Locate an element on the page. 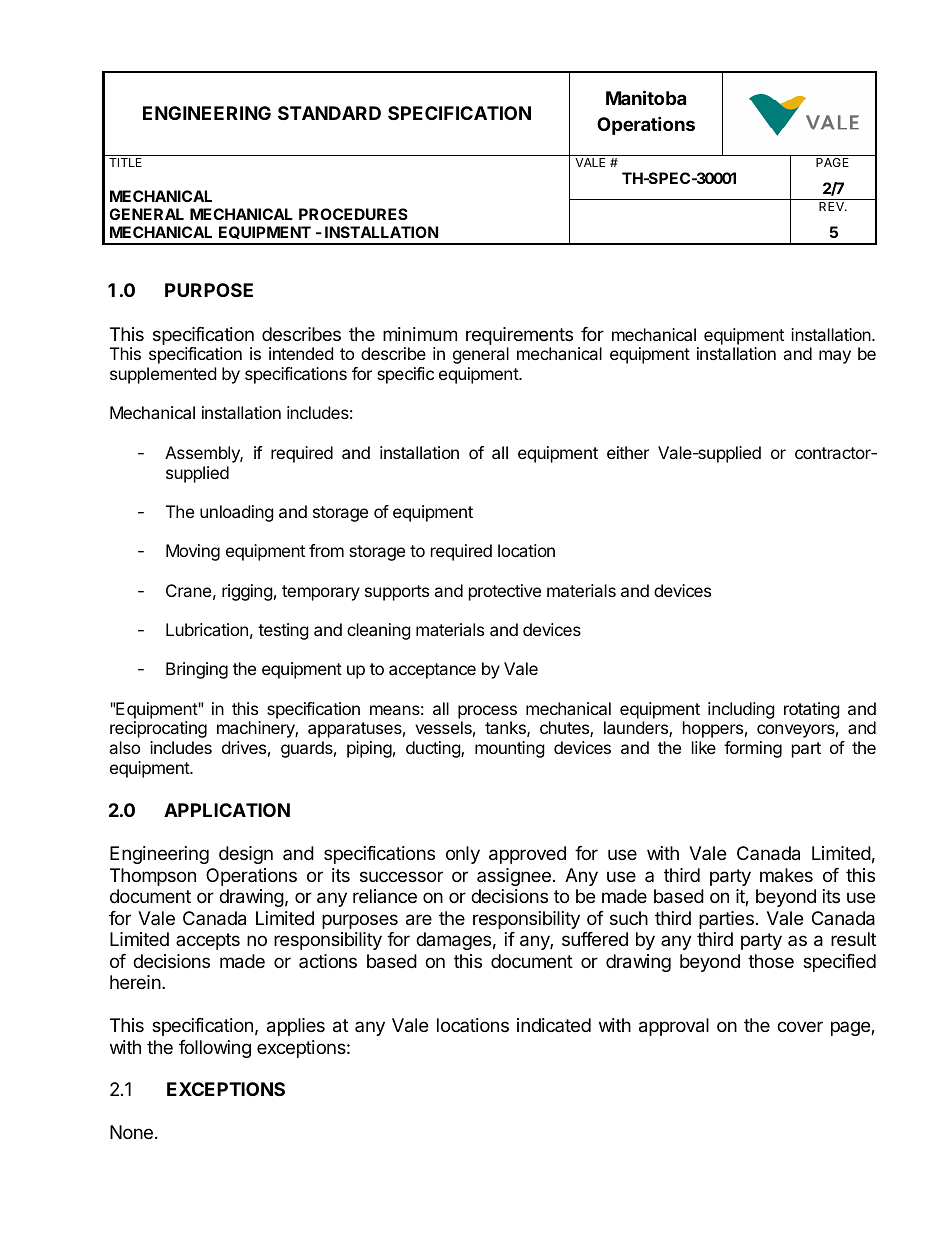 Image resolution: width=952 pixels, height=1233 pixels. protective is located at coordinates (505, 592).
